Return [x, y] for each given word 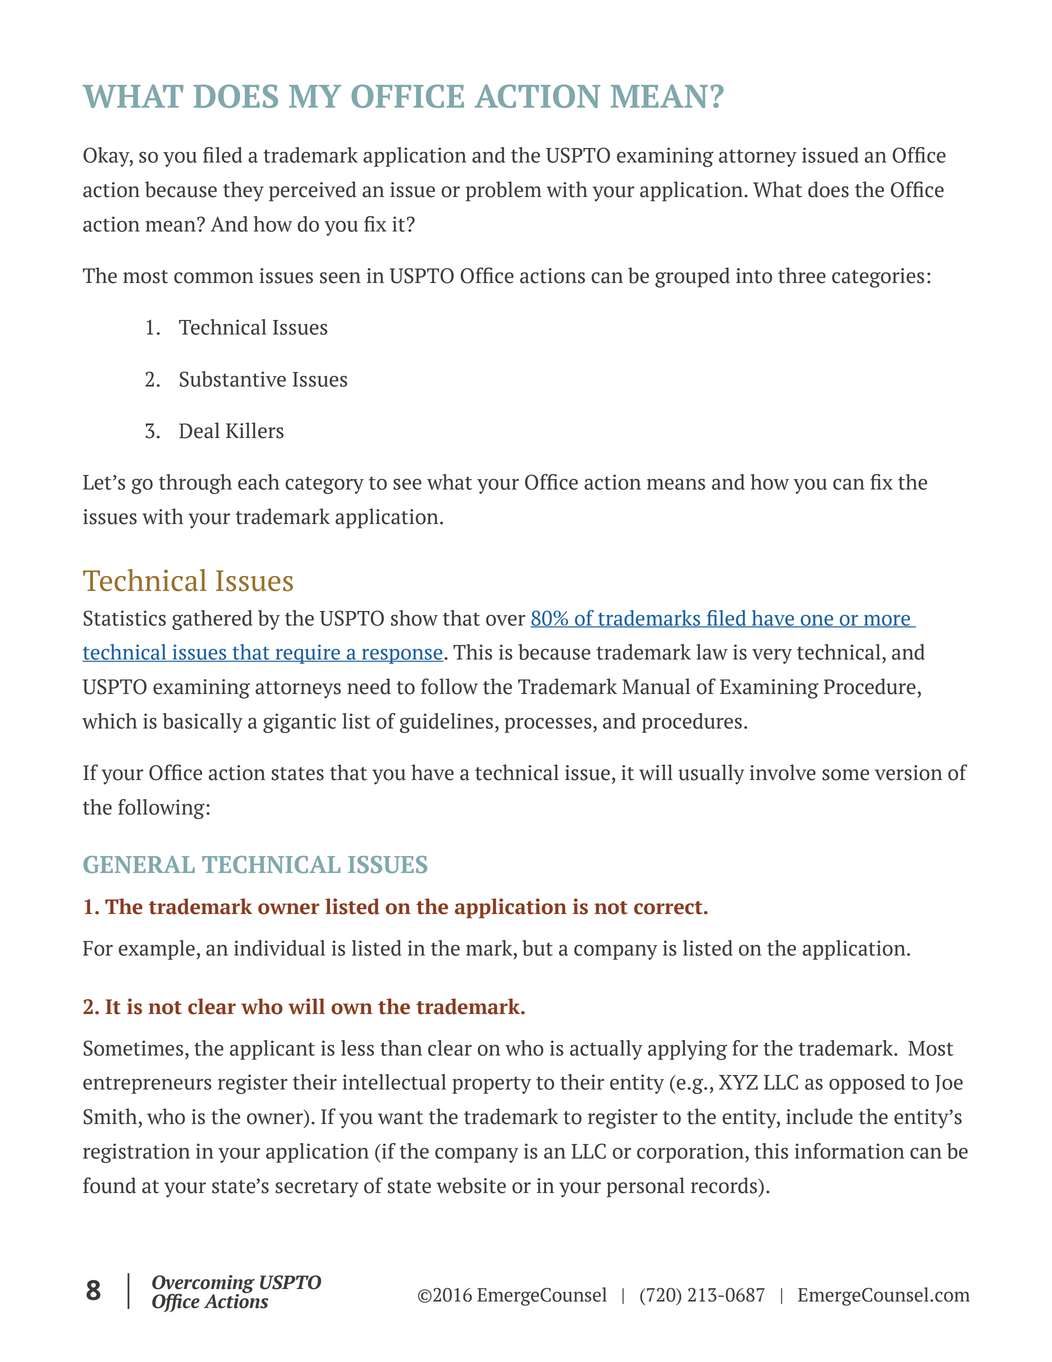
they [243, 191]
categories [878, 278]
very [772, 656]
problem [504, 191]
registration [136, 1153]
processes [549, 725]
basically [203, 723]
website [471, 1185]
